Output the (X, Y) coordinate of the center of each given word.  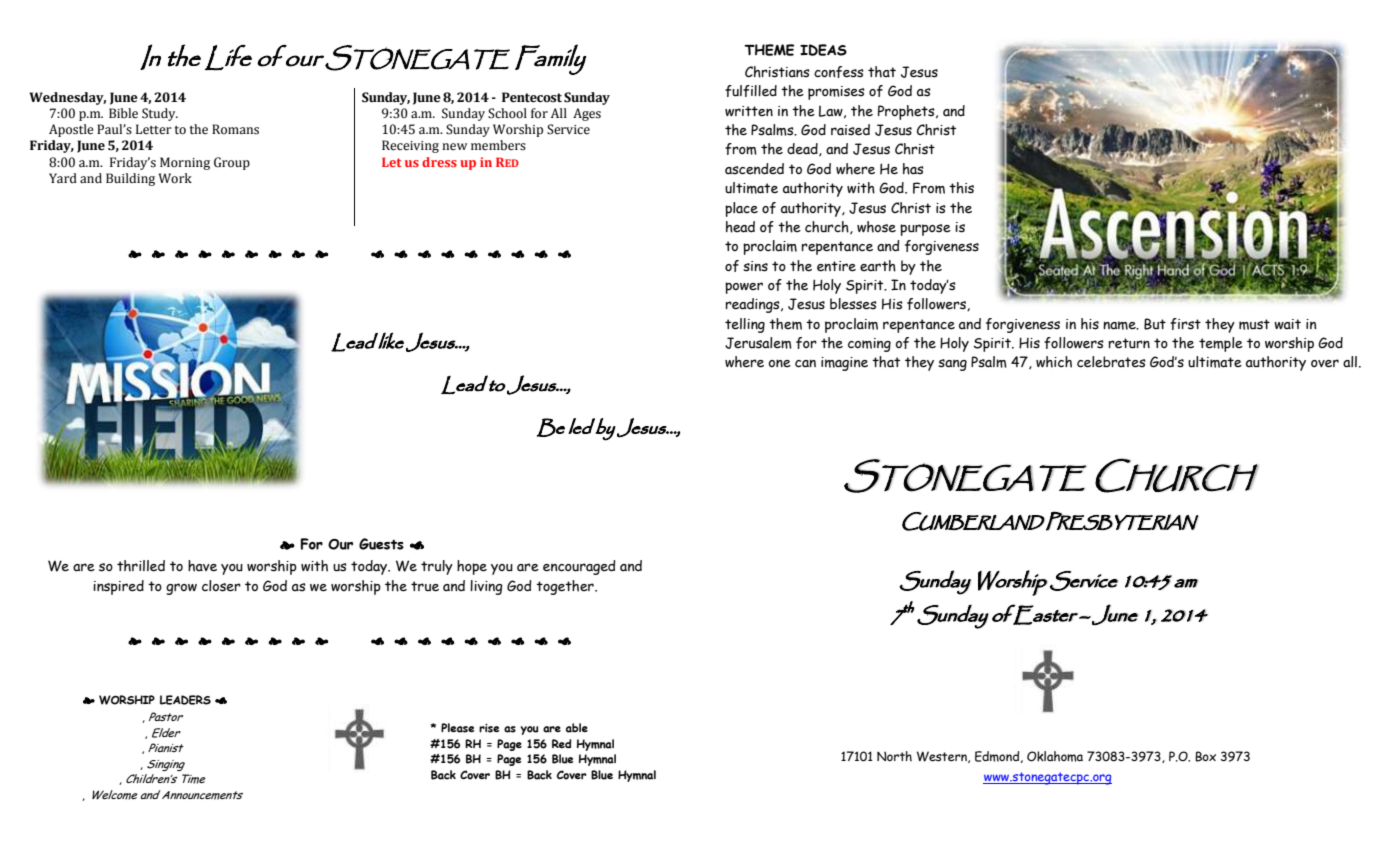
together (566, 587)
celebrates (1111, 362)
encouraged (579, 567)
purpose (925, 230)
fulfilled (751, 91)
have (202, 566)
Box (1205, 756)
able (577, 728)
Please (458, 728)
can (805, 363)
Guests (381, 544)
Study (160, 114)
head (740, 227)
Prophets (907, 112)
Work (175, 178)
